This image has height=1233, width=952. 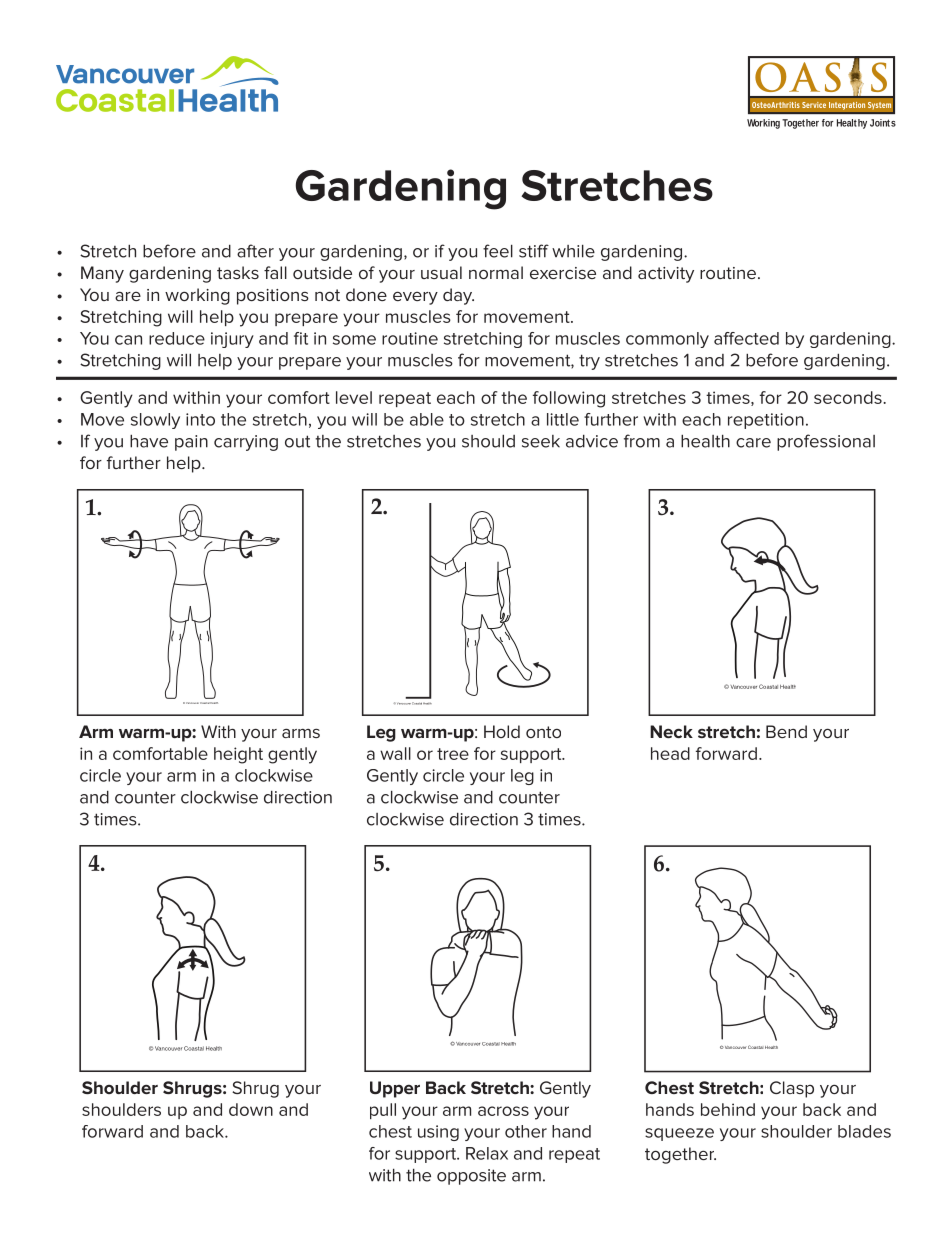 What do you see at coordinates (453, 754) in the image?
I see `tree` at bounding box center [453, 754].
